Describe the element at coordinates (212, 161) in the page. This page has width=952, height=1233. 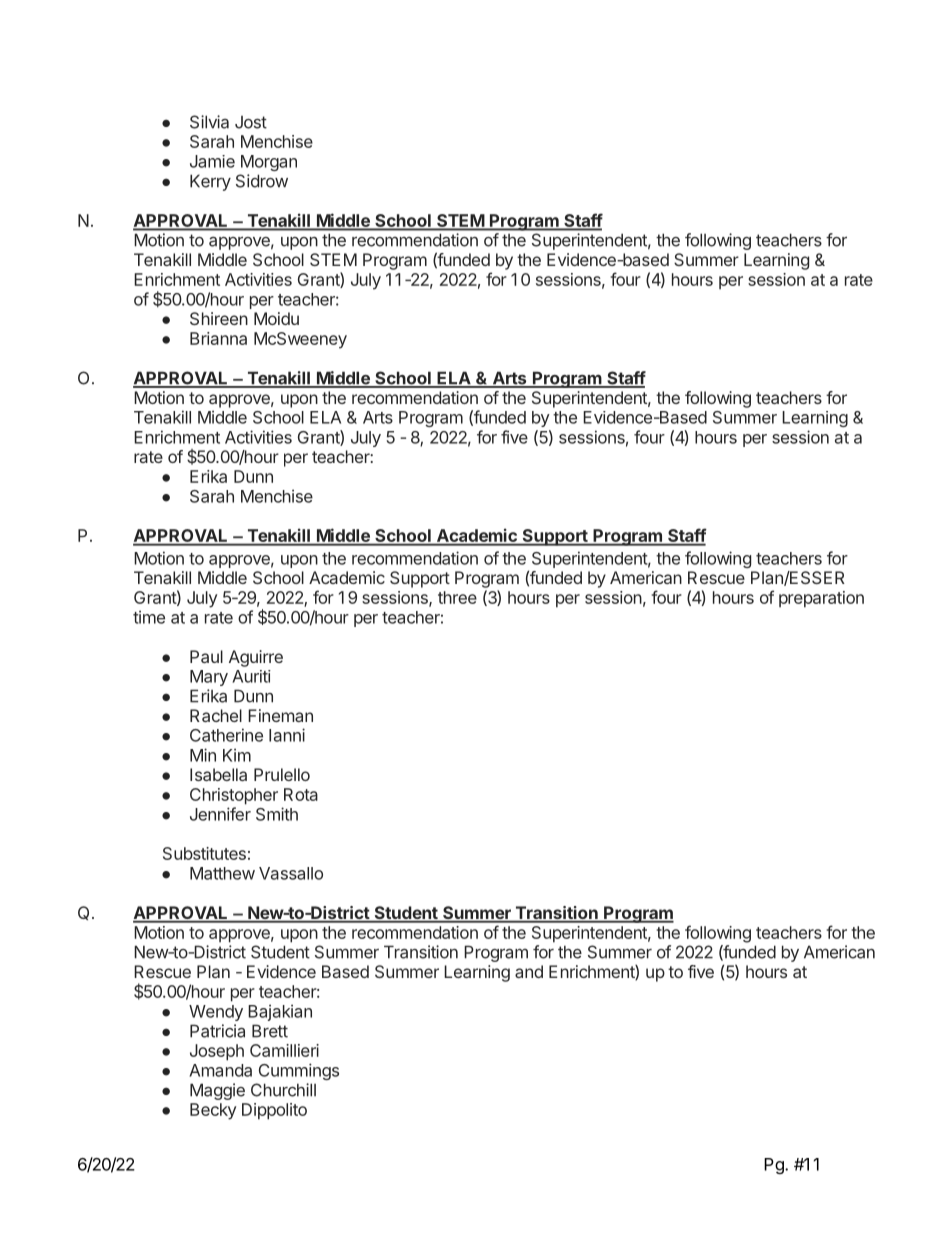
I see `Jamie` at that location.
